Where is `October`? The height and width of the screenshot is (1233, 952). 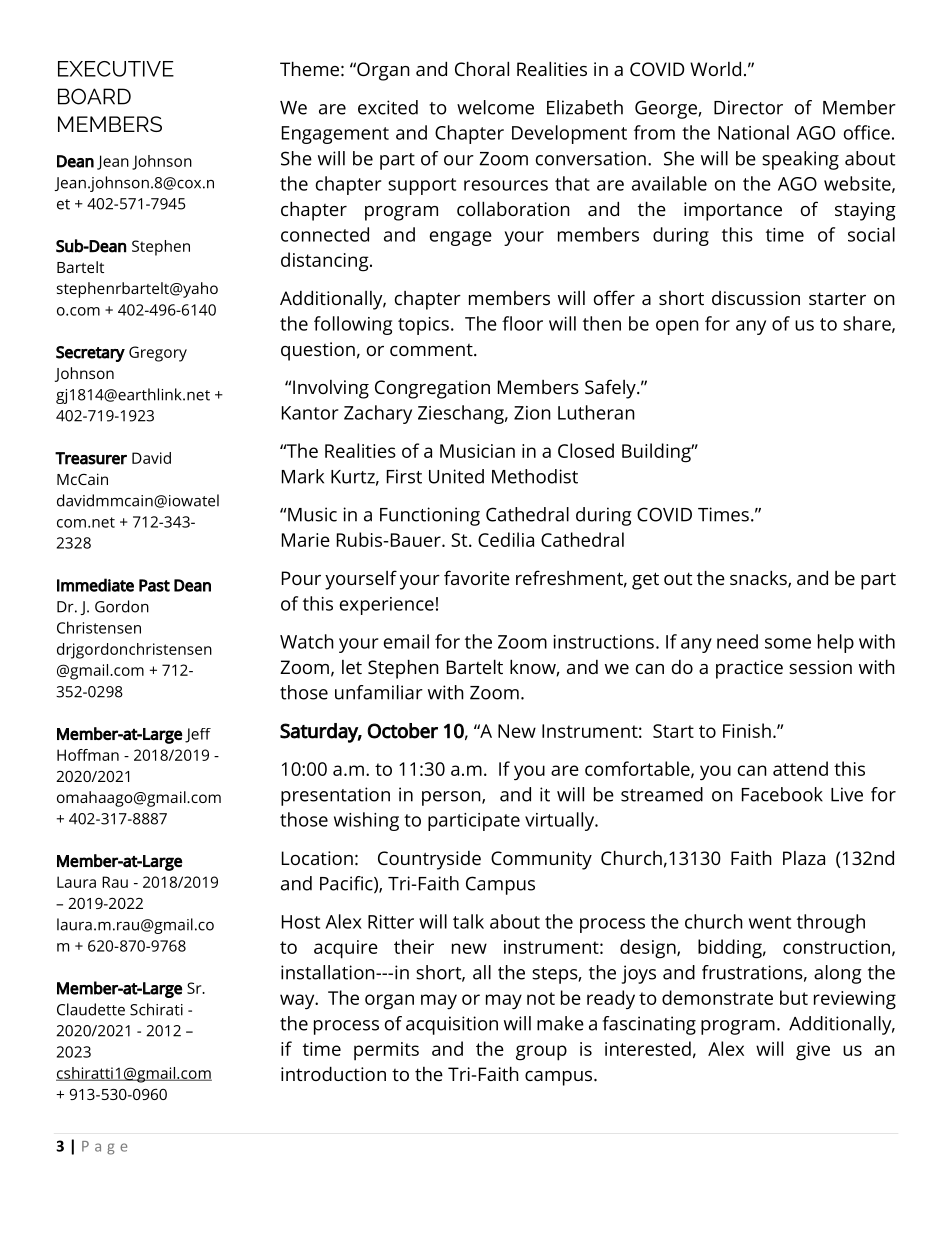 October is located at coordinates (402, 731).
